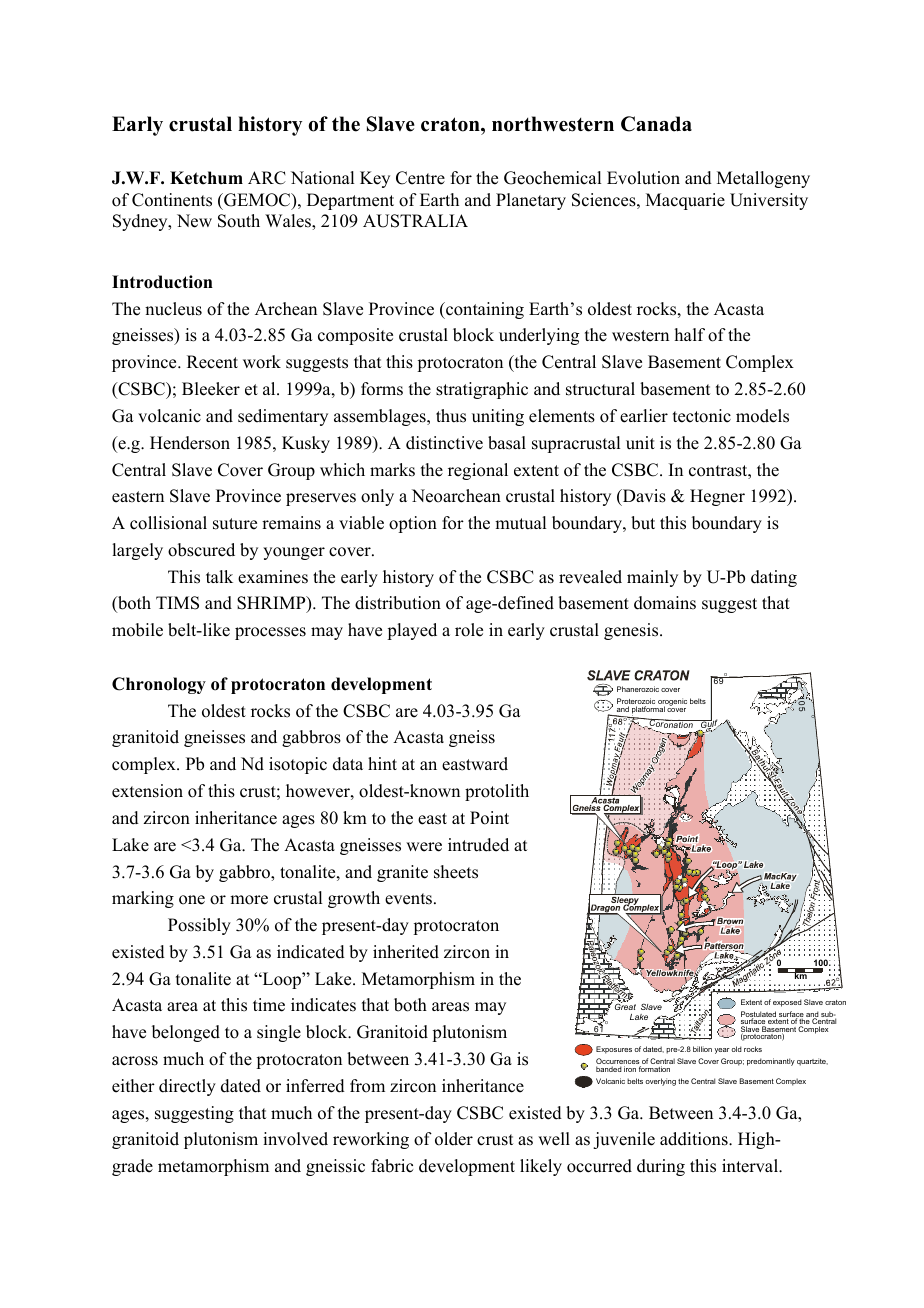 The height and width of the screenshot is (1308, 924). I want to click on directly, so click(187, 1087).
